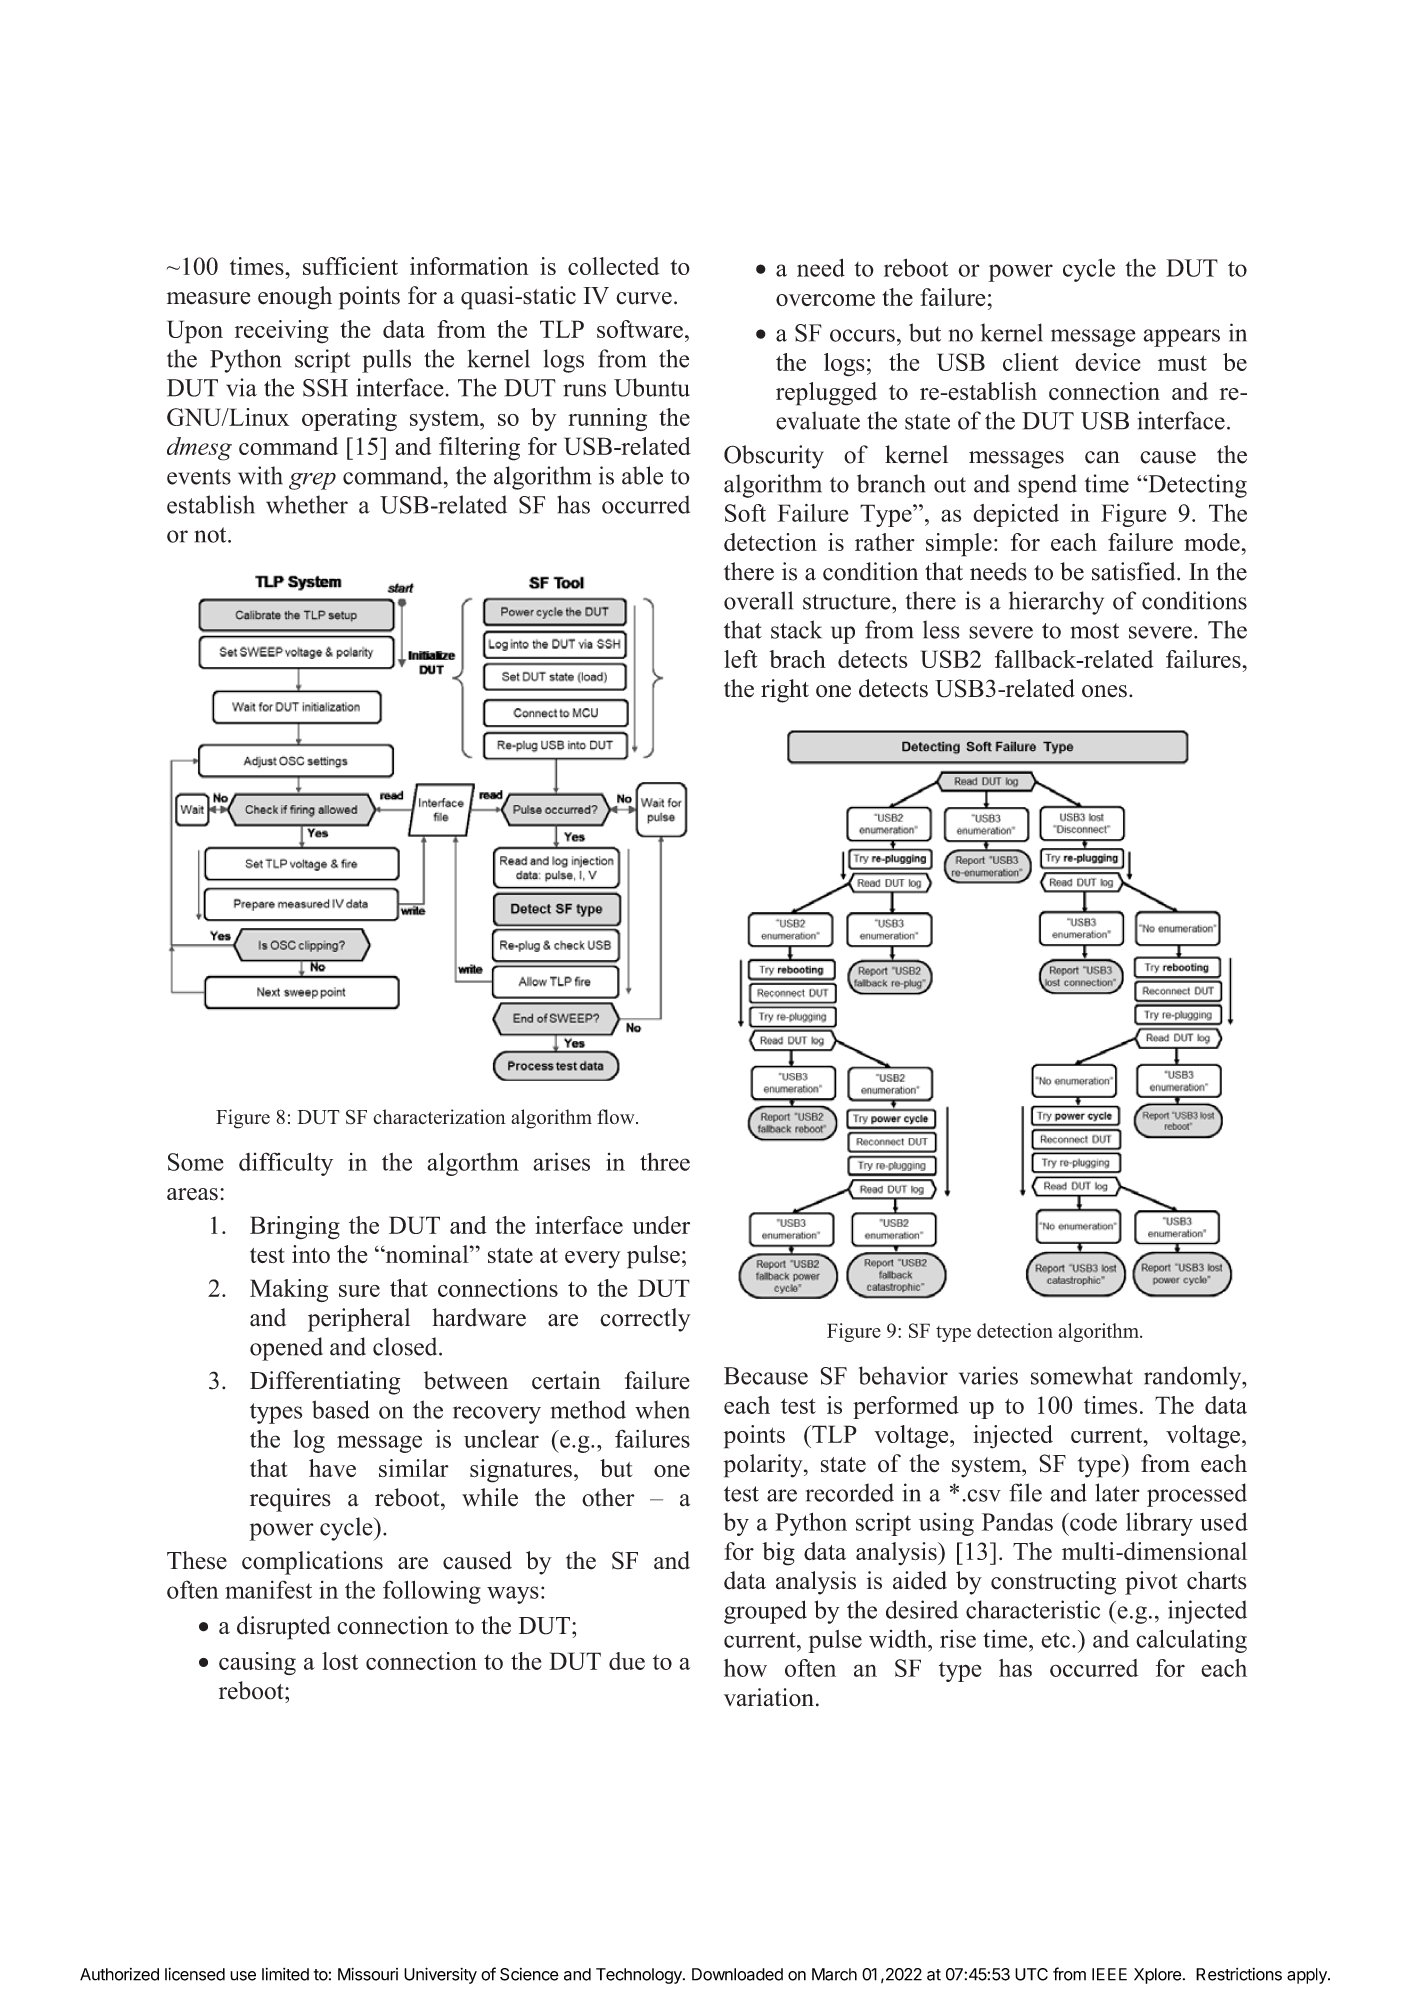  I want to click on right, so click(785, 691).
